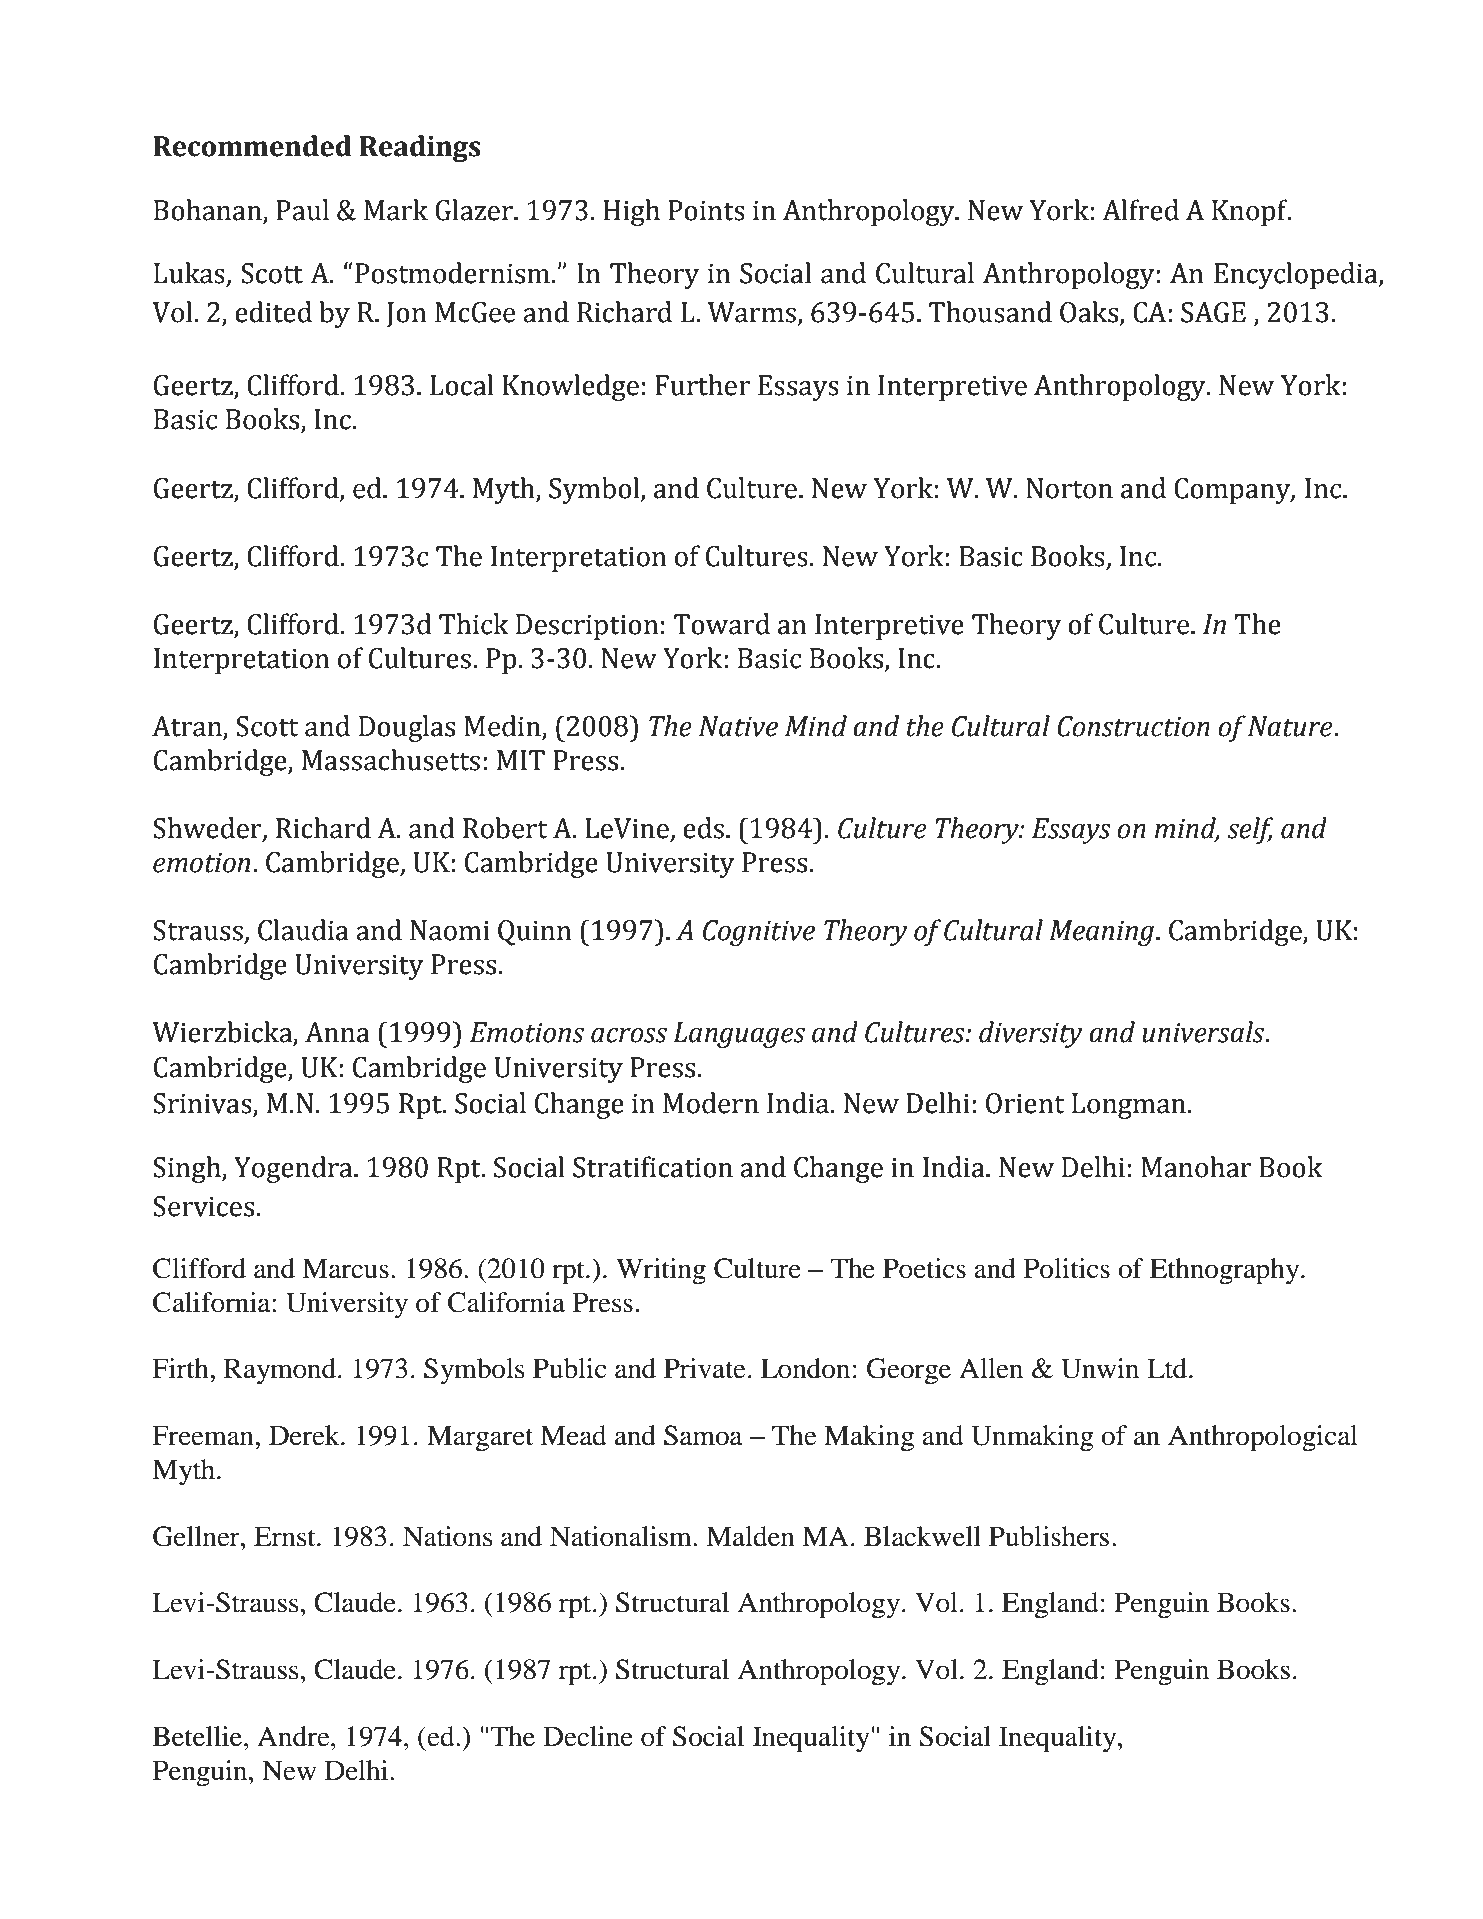  What do you see at coordinates (474, 624) in the document?
I see `Thick` at bounding box center [474, 624].
